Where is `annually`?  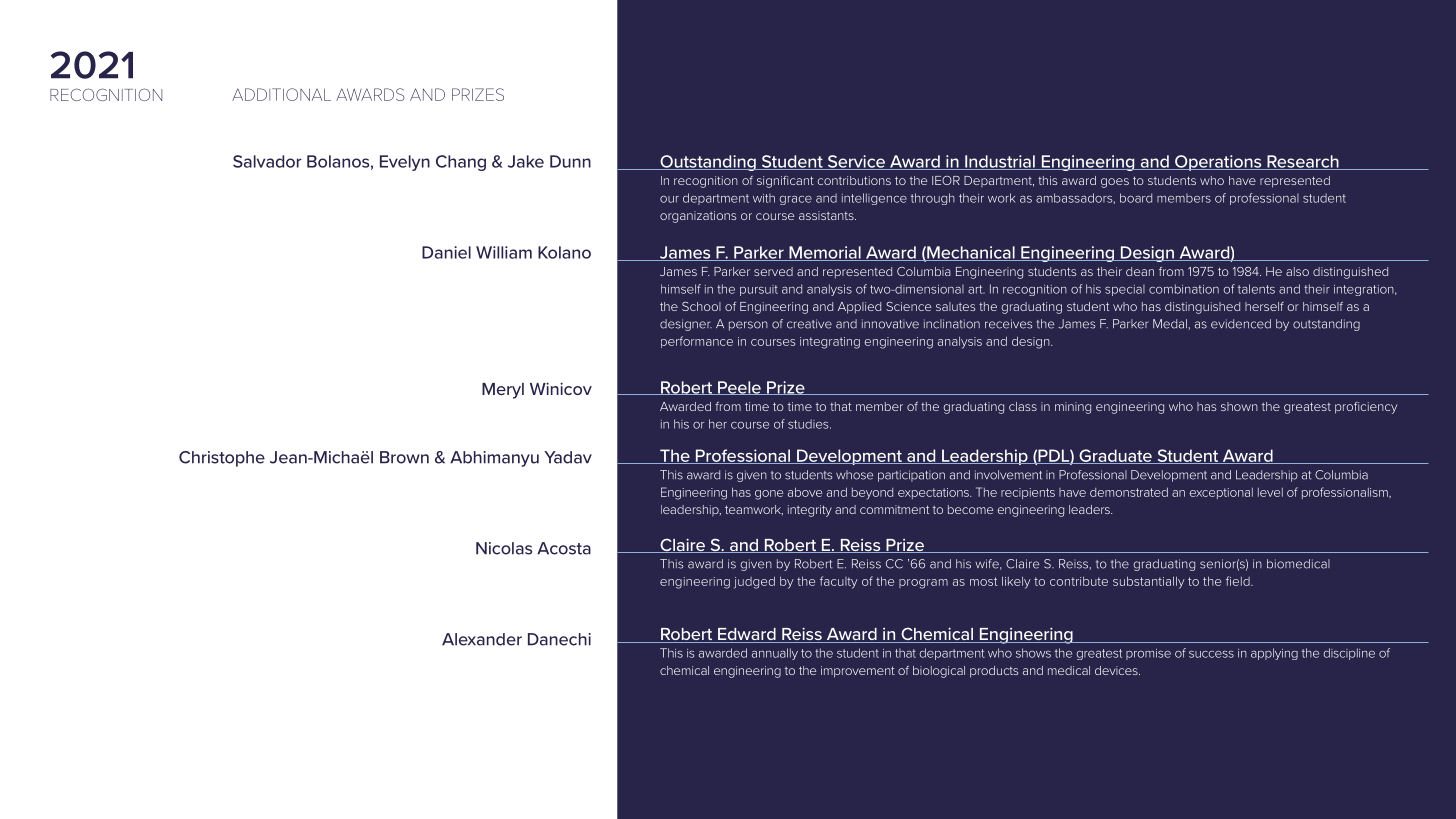 annually is located at coordinates (775, 654).
